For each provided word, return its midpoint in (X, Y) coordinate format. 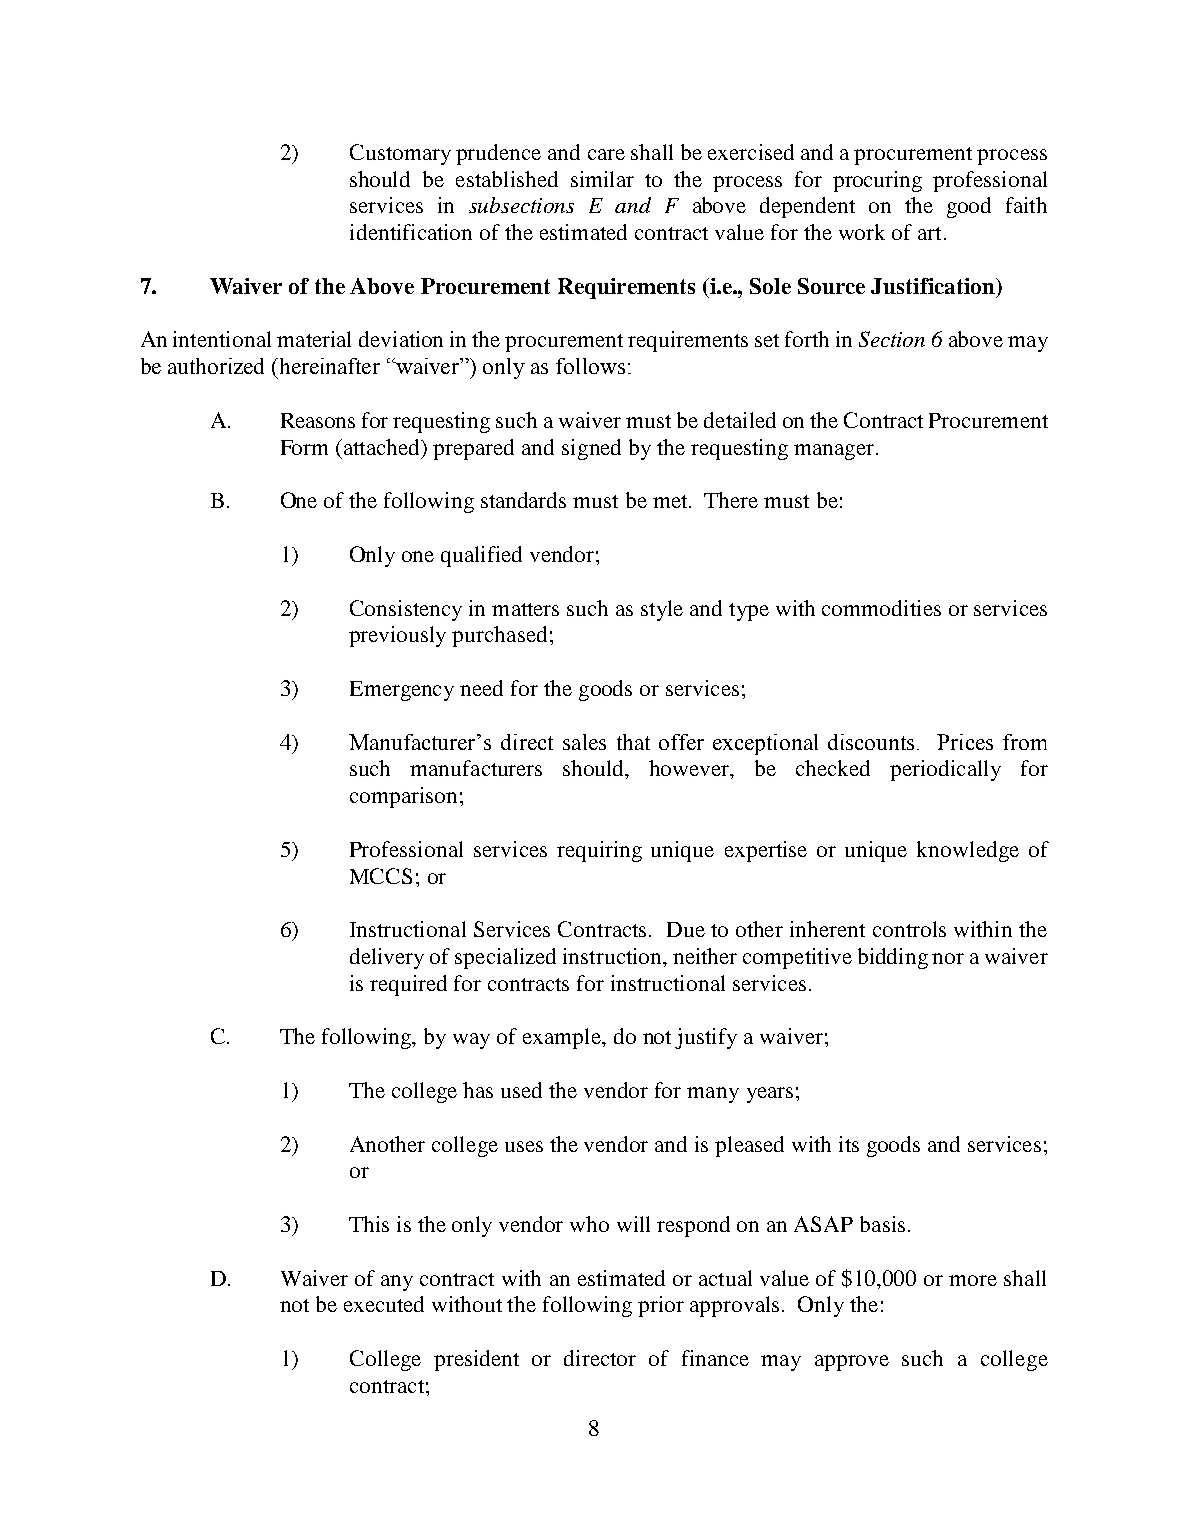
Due (686, 929)
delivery (387, 958)
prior (661, 1306)
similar (602, 179)
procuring (877, 181)
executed (384, 1304)
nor (948, 958)
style (662, 610)
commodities (881, 608)
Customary (400, 154)
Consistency (406, 610)
